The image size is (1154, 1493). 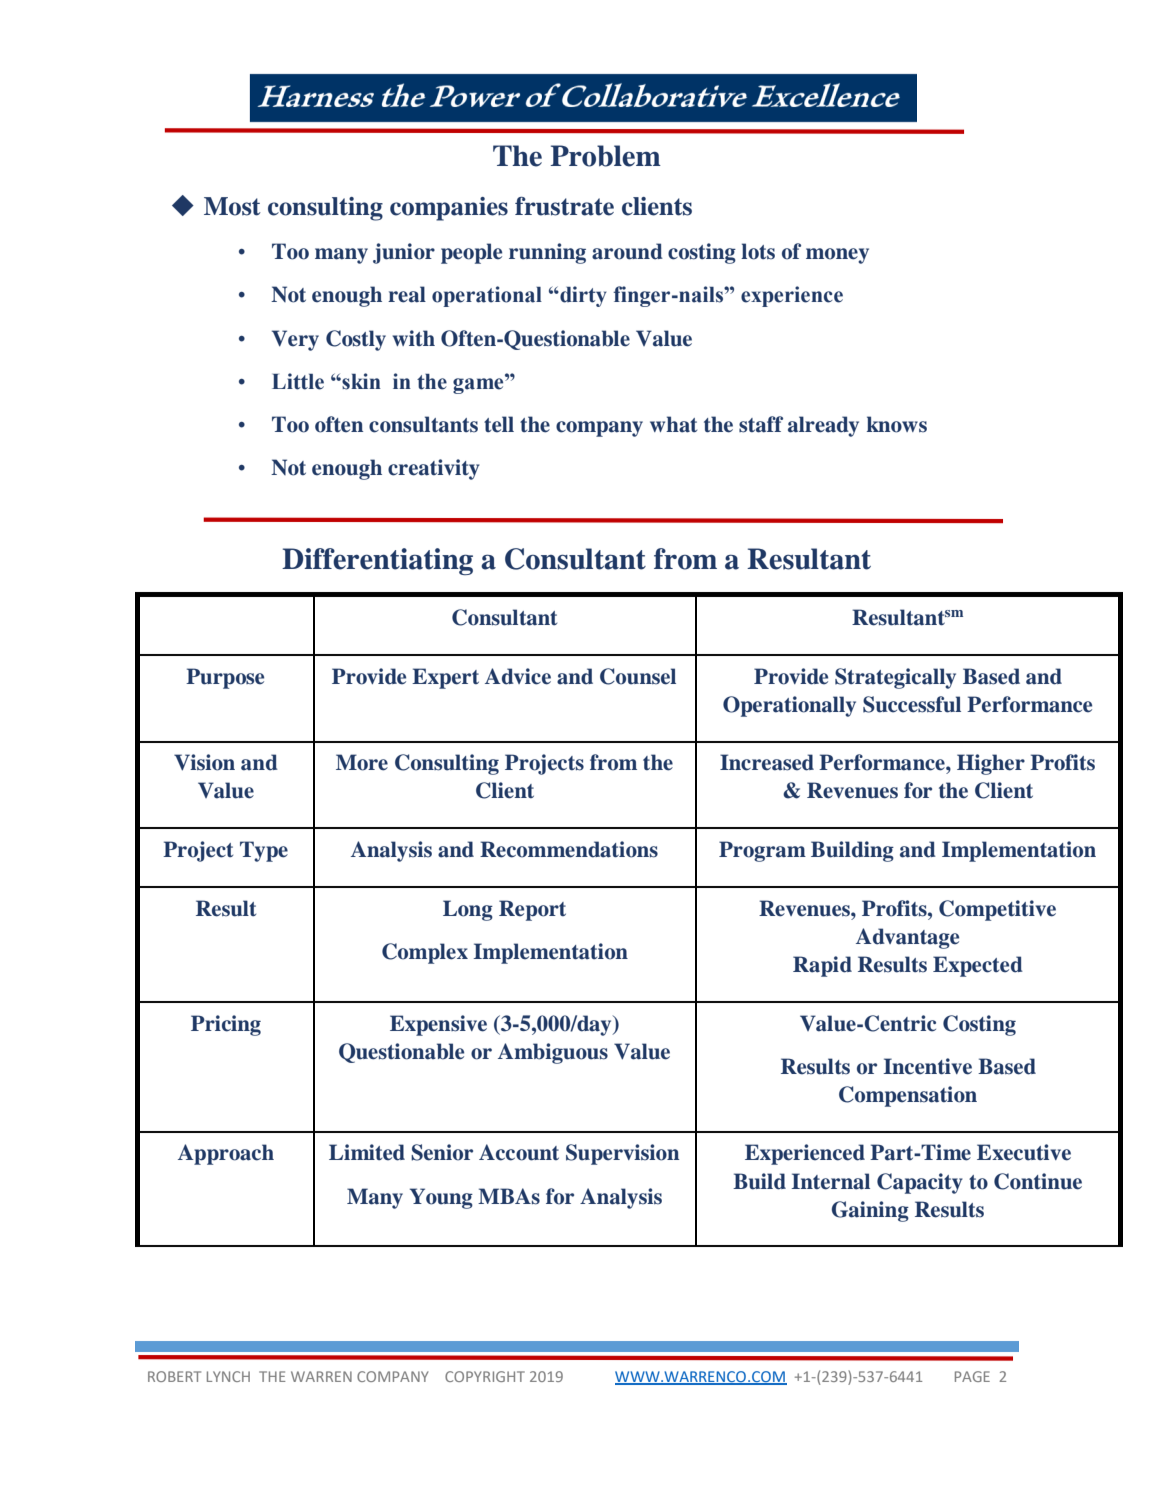 What do you see at coordinates (837, 256) in the screenshot?
I see `money` at bounding box center [837, 256].
